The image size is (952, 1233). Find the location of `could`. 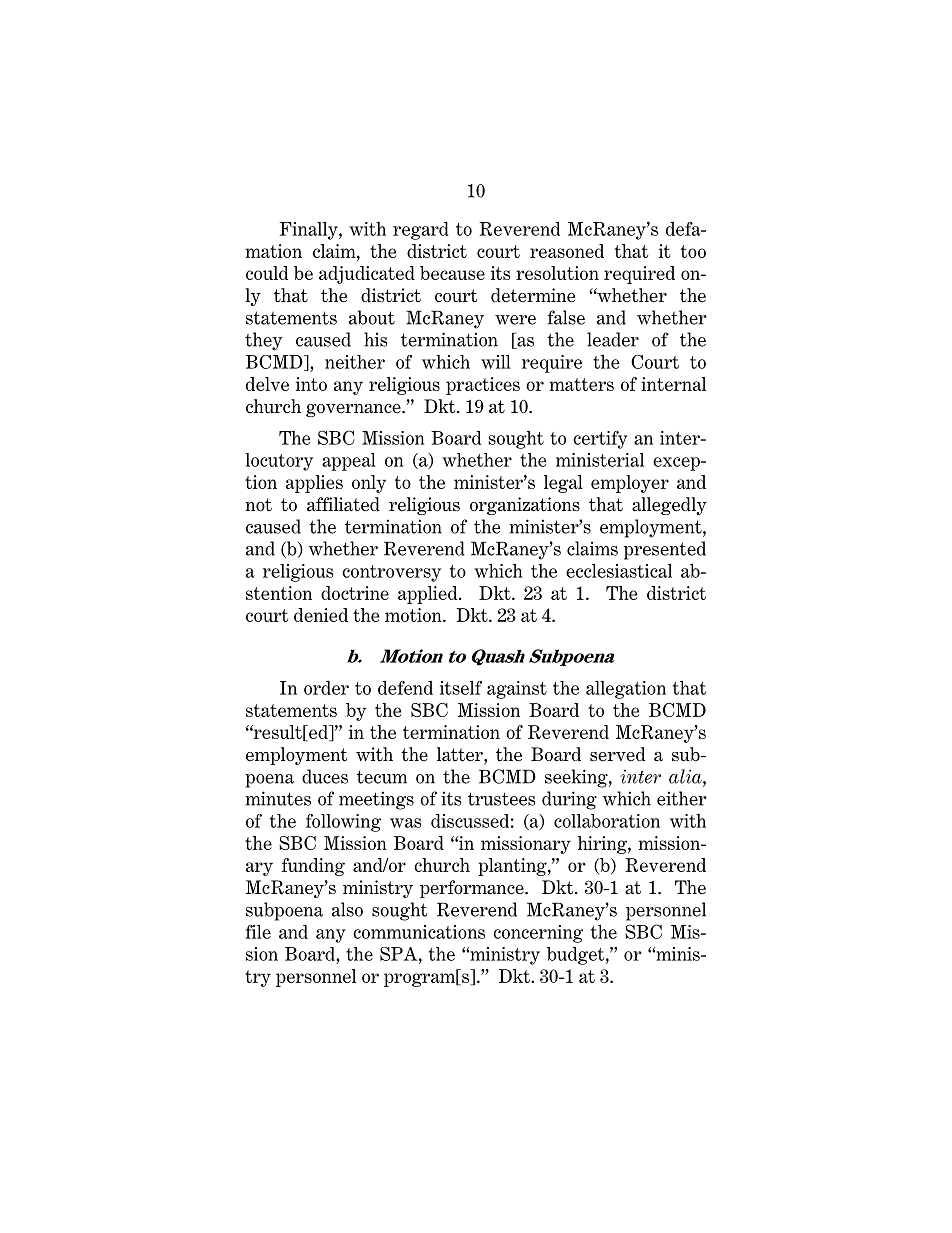

could is located at coordinates (267, 273).
